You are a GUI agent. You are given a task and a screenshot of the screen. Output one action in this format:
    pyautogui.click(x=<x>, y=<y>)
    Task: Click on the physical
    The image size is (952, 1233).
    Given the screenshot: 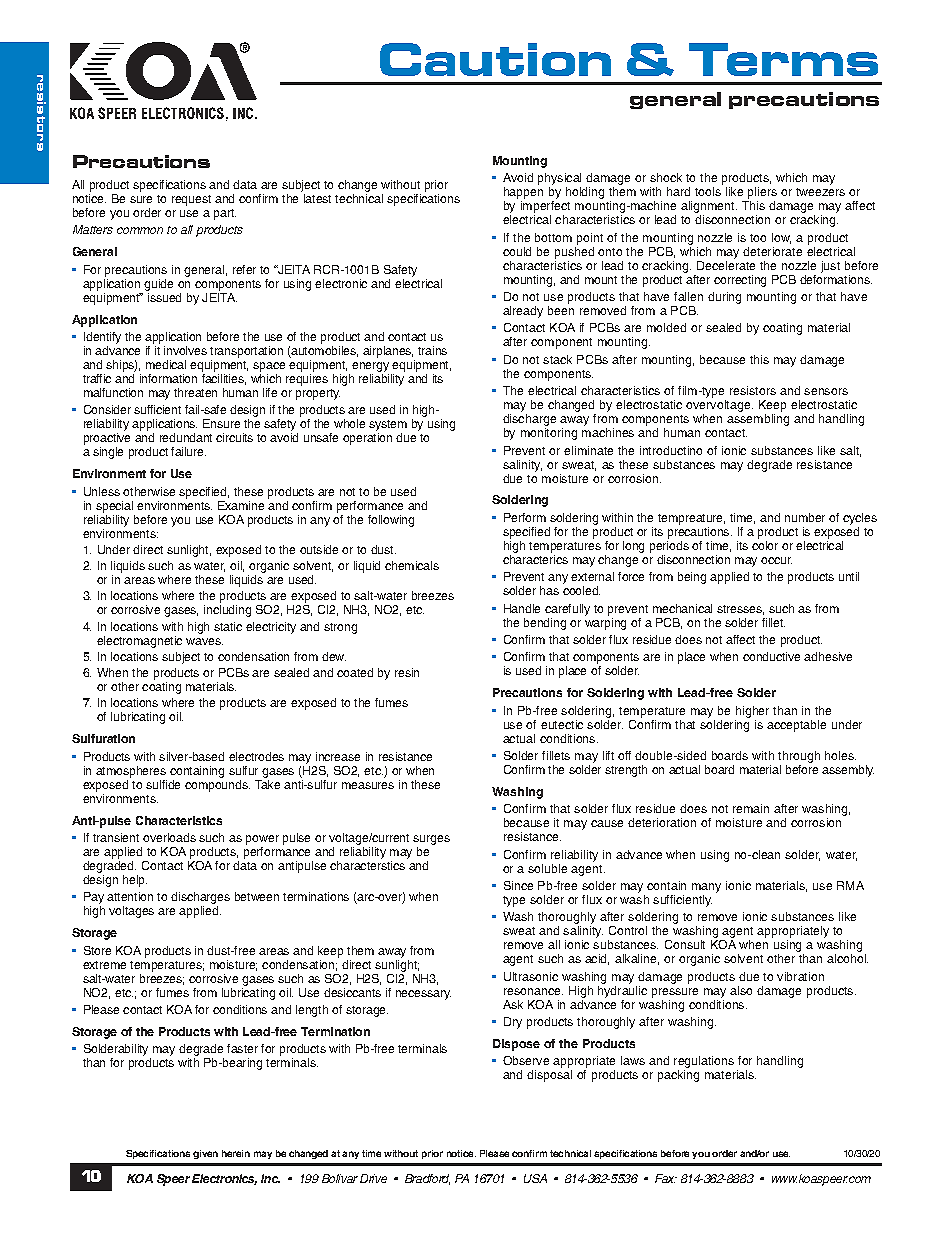 What is the action you would take?
    pyautogui.click(x=559, y=179)
